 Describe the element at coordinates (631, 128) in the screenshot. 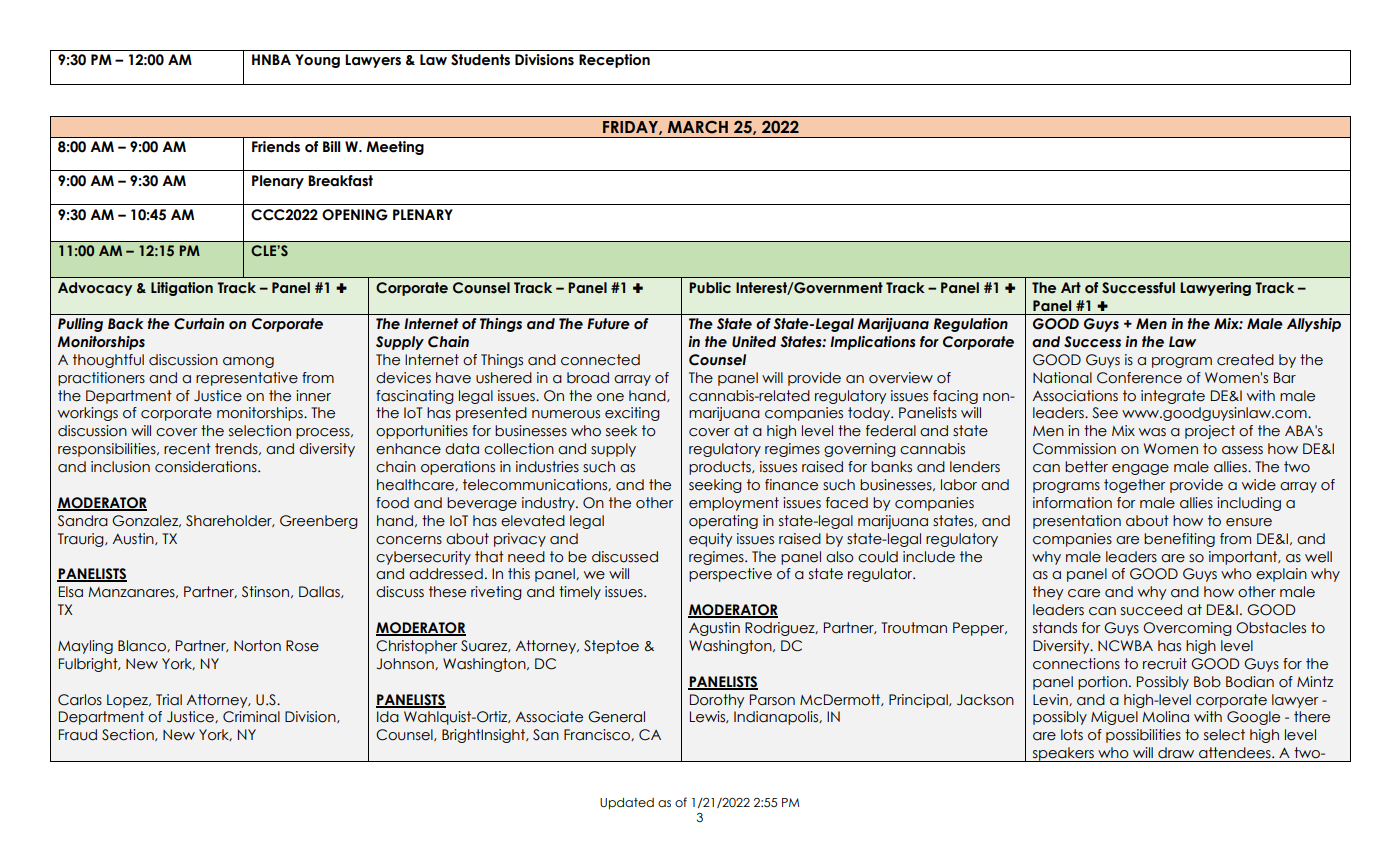

I see `FRIDAY` at that location.
